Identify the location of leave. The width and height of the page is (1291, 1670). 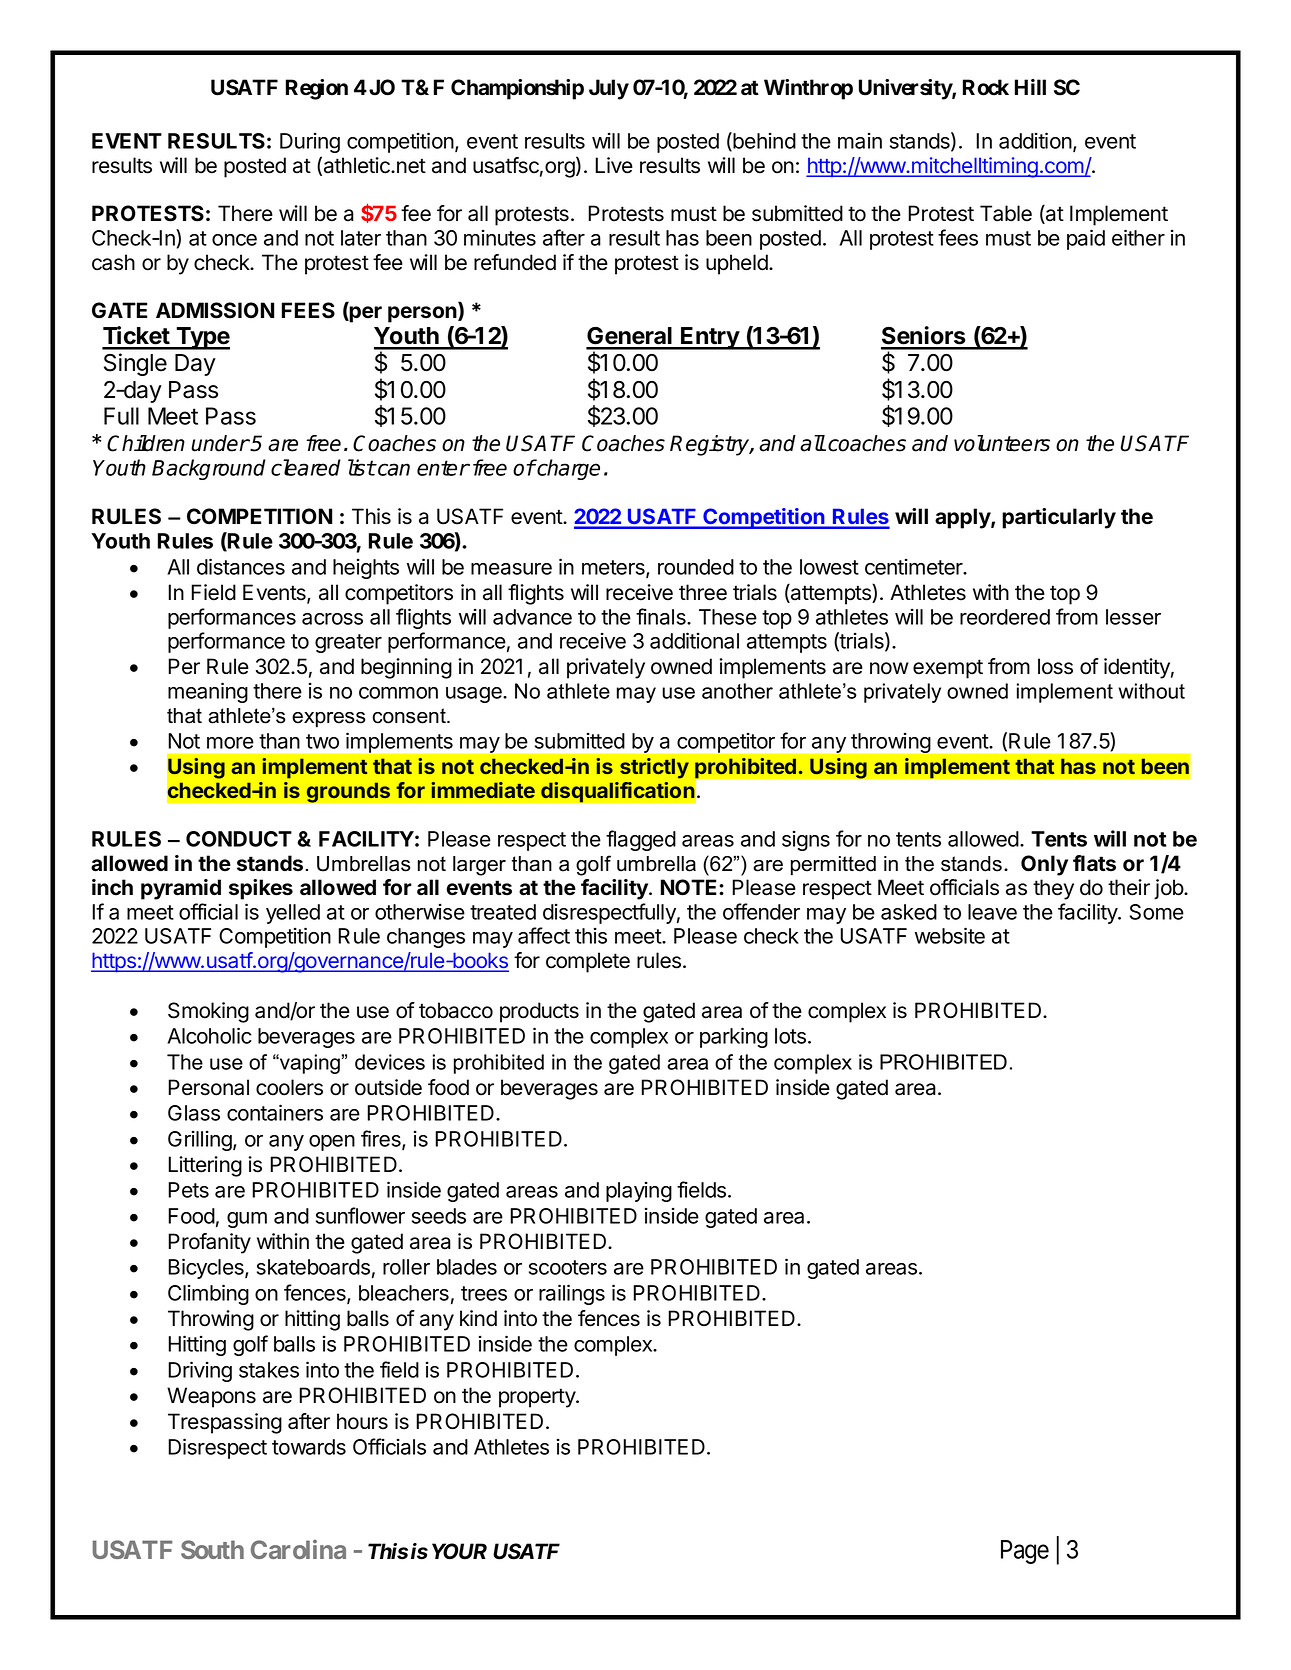
(992, 912).
